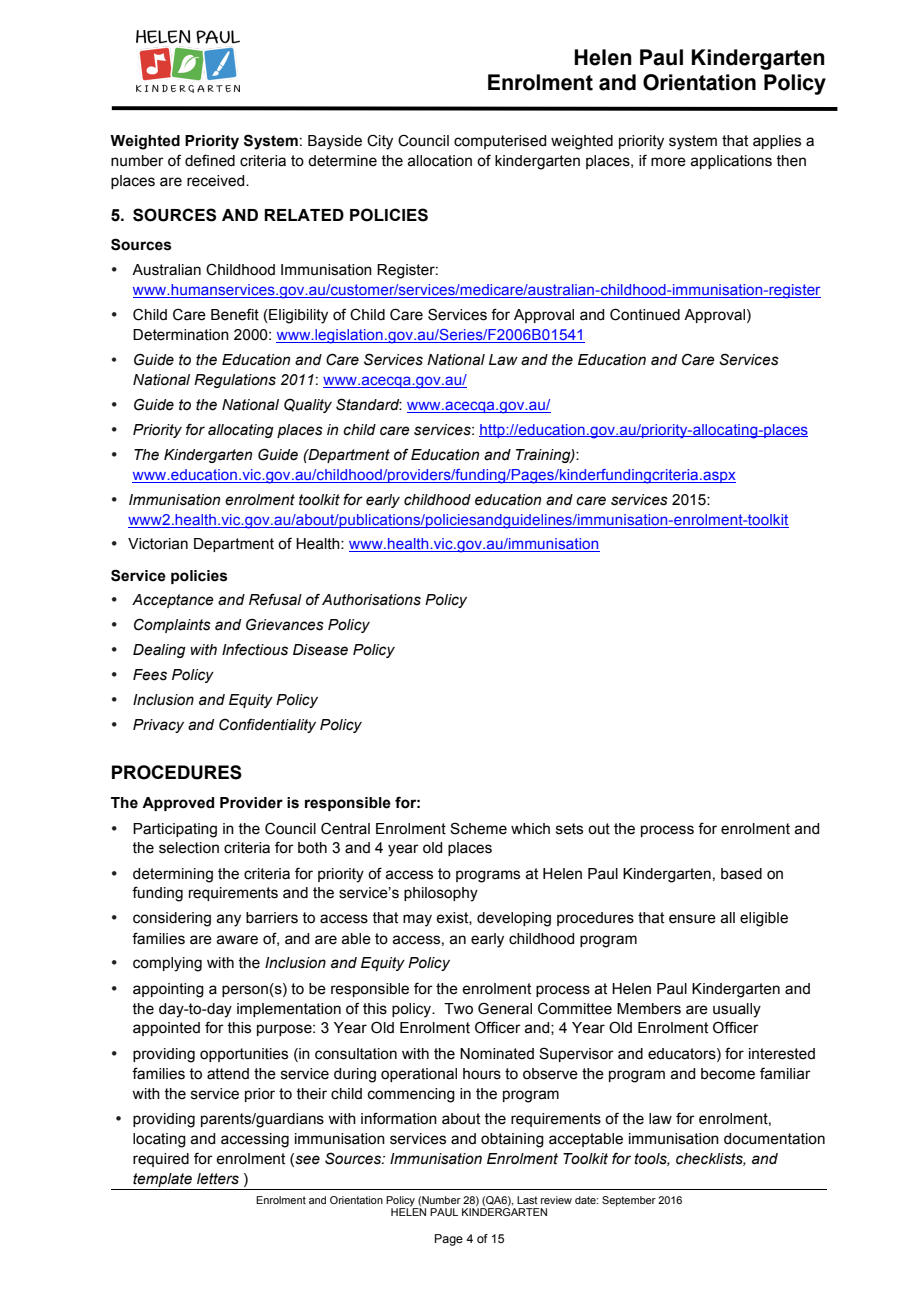  What do you see at coordinates (774, 1139) in the page?
I see `documentation` at bounding box center [774, 1139].
